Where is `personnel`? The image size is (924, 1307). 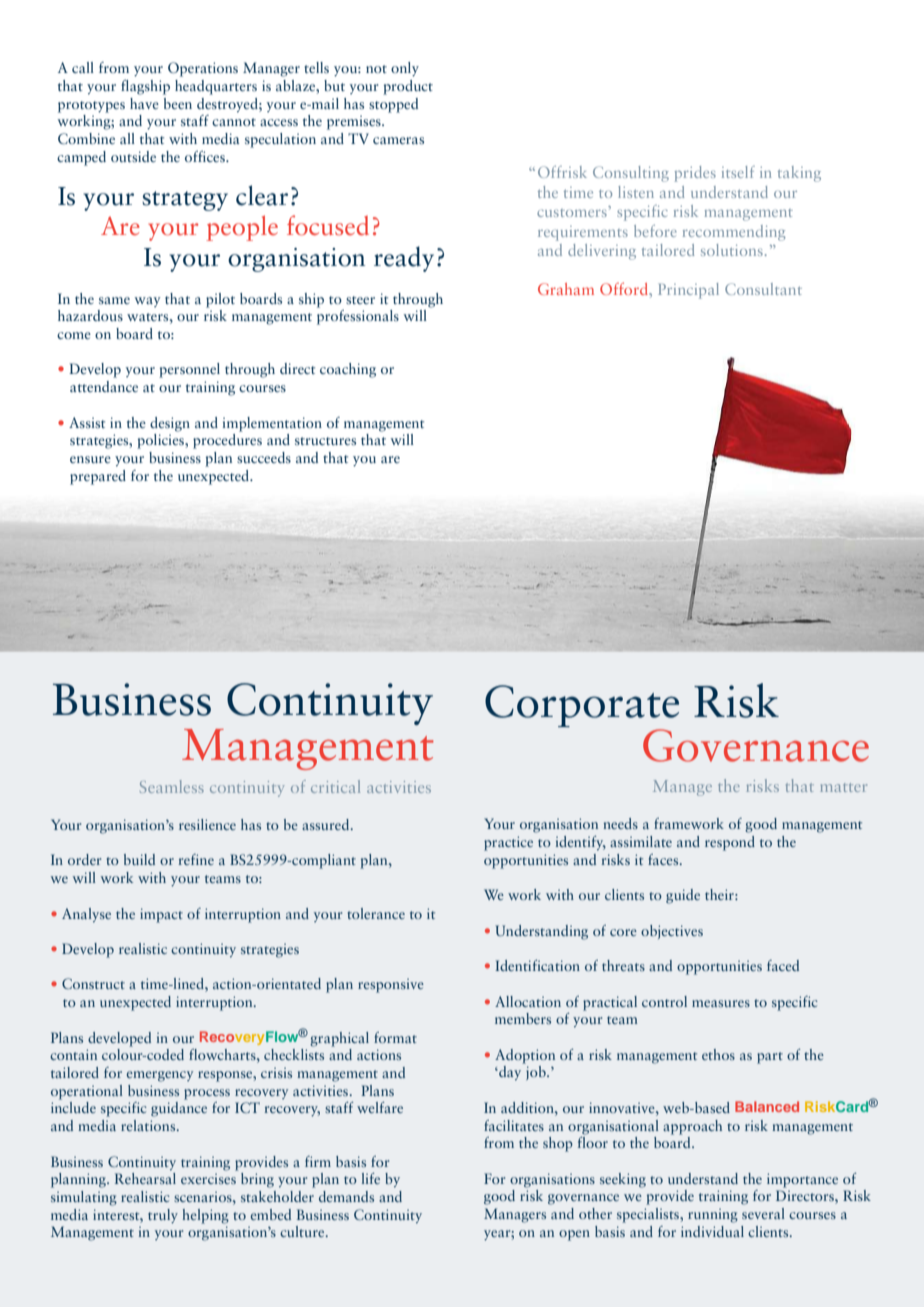 personnel is located at coordinates (189, 370).
